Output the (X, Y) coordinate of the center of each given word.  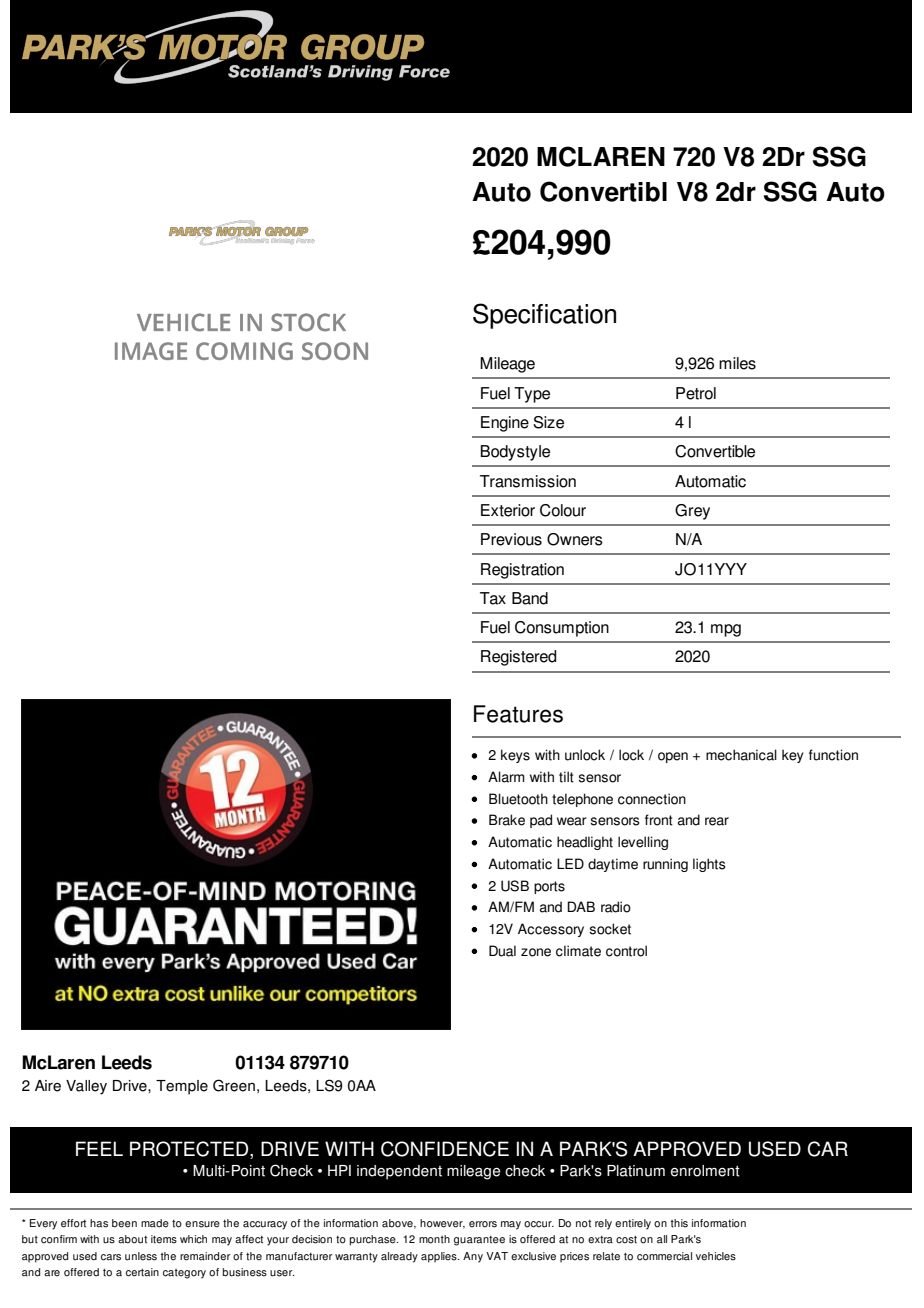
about (132, 1239)
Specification (544, 316)
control (626, 951)
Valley (86, 1087)
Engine (505, 424)
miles (737, 363)
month (434, 1239)
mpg (726, 630)
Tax (493, 598)
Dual (502, 951)
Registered (518, 658)
